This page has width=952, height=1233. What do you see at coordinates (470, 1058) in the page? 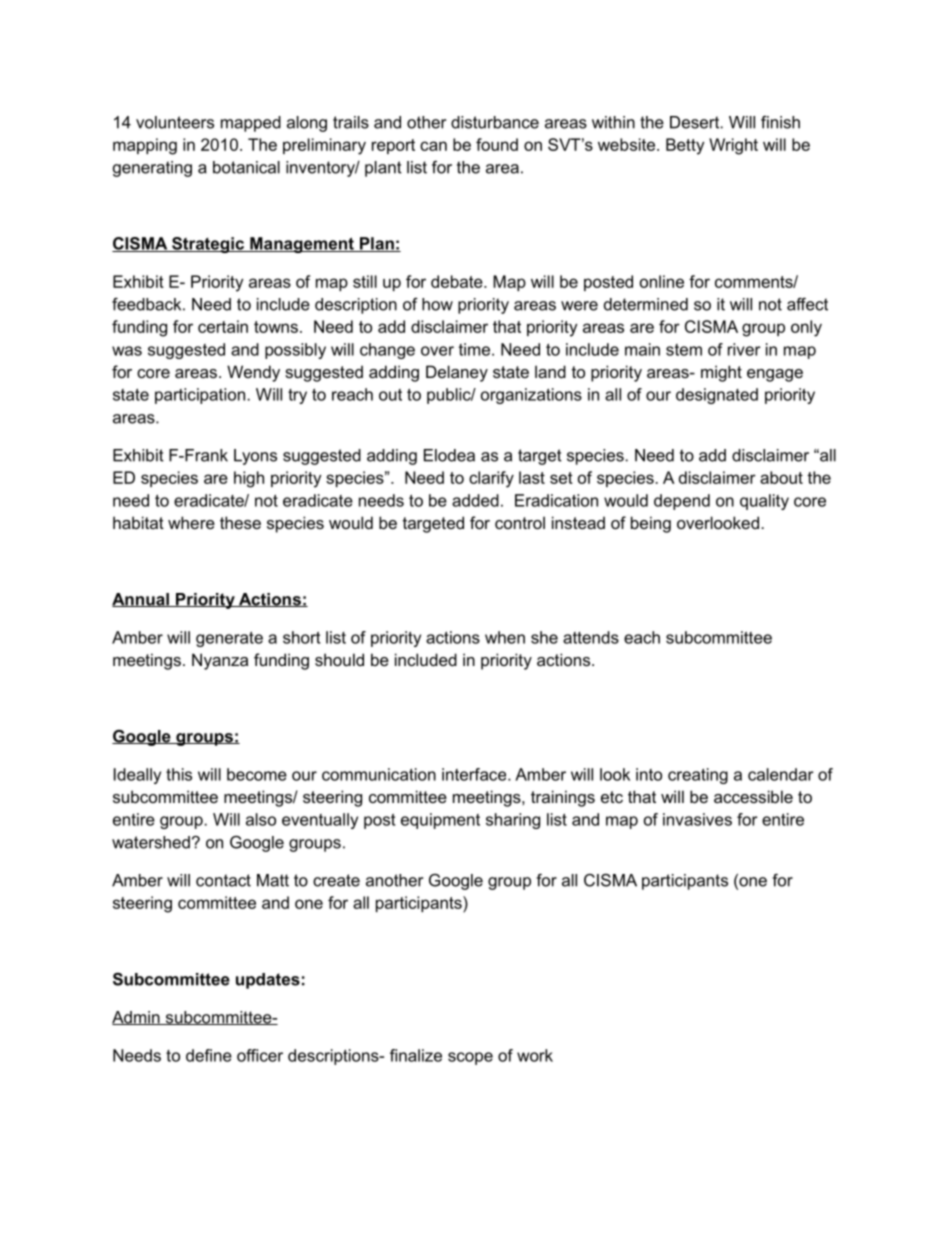
I see `scope` at bounding box center [470, 1058].
